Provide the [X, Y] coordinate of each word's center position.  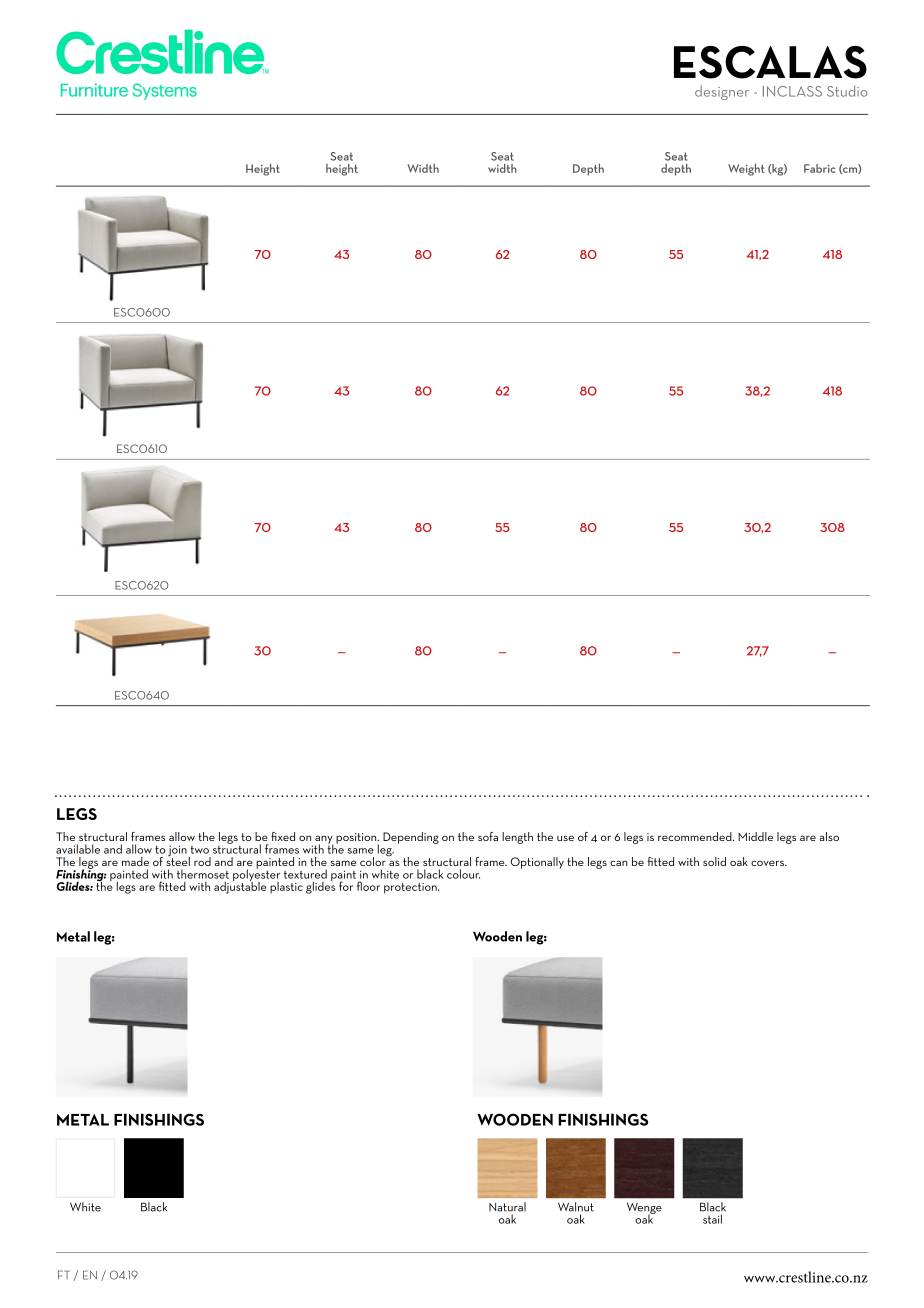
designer [722, 92]
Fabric [819, 168]
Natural [507, 1207]
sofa [488, 836]
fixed [283, 836]
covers [768, 863]
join [178, 852]
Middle [755, 836]
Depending [411, 838]
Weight [746, 170]
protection [411, 888]
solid [714, 861]
